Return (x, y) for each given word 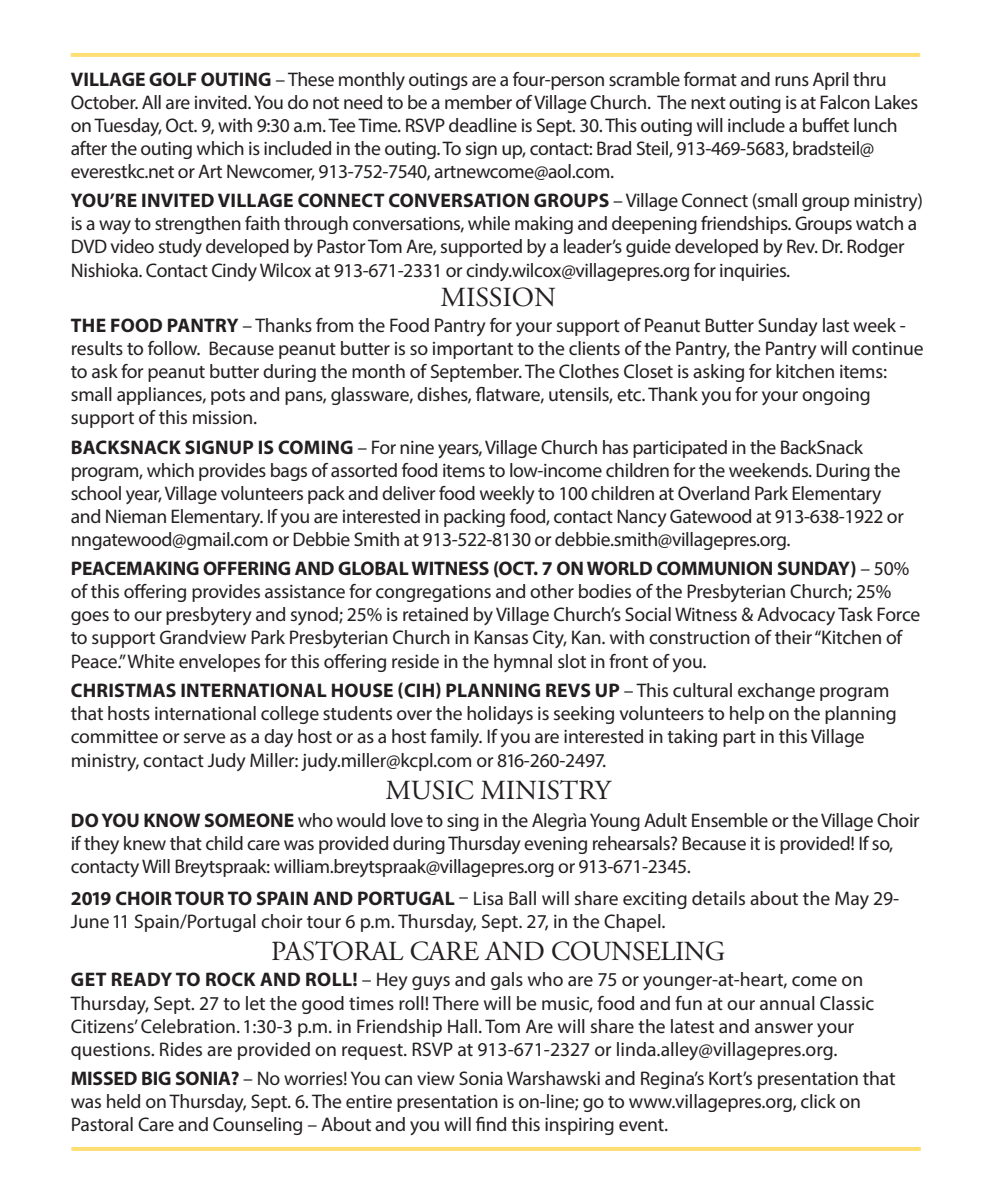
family (456, 738)
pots (228, 397)
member (478, 102)
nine (417, 447)
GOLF (172, 79)
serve (205, 738)
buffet (826, 125)
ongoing (836, 396)
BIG (156, 1078)
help (747, 715)
